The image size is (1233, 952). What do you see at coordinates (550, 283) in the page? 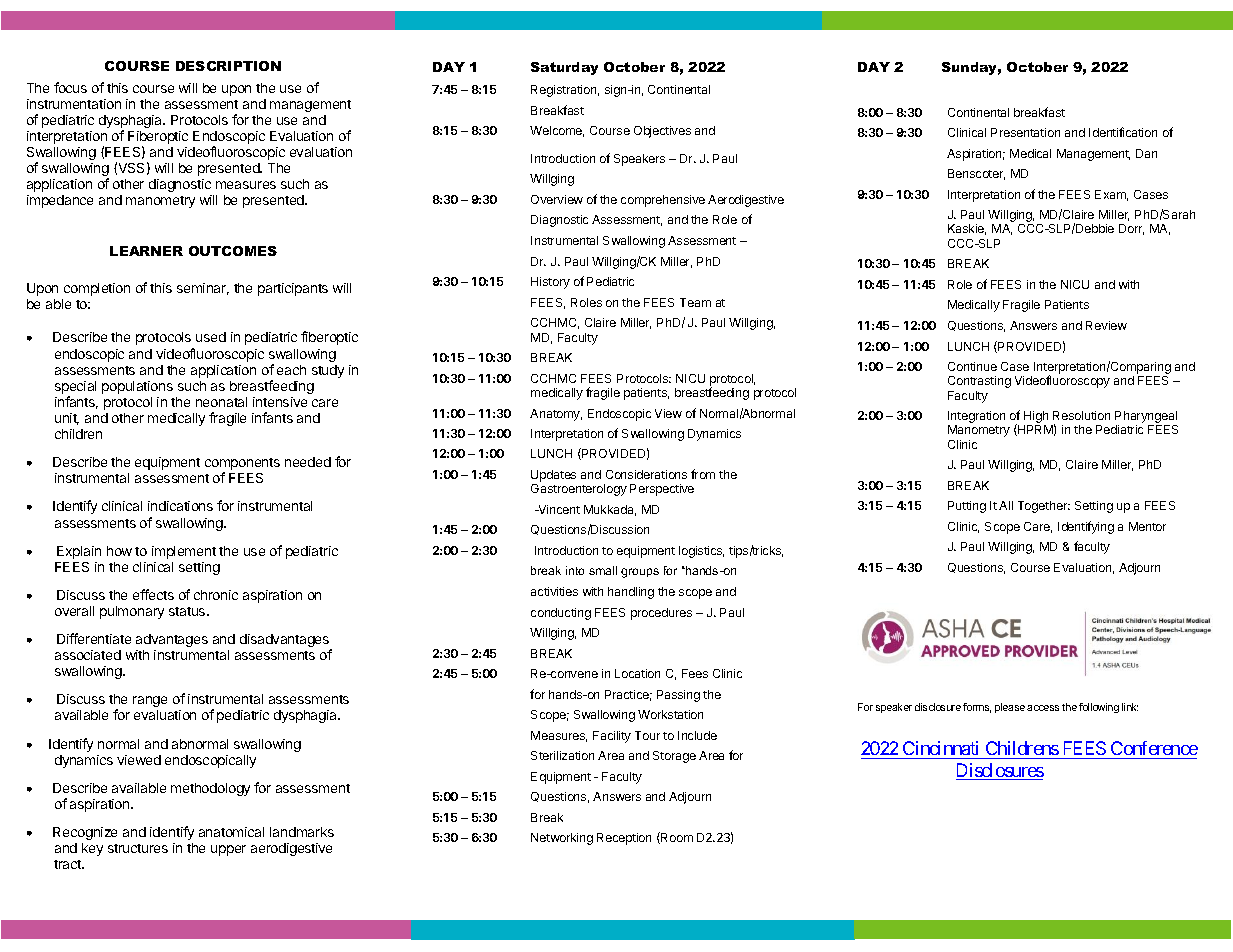
I see `History` at bounding box center [550, 283].
